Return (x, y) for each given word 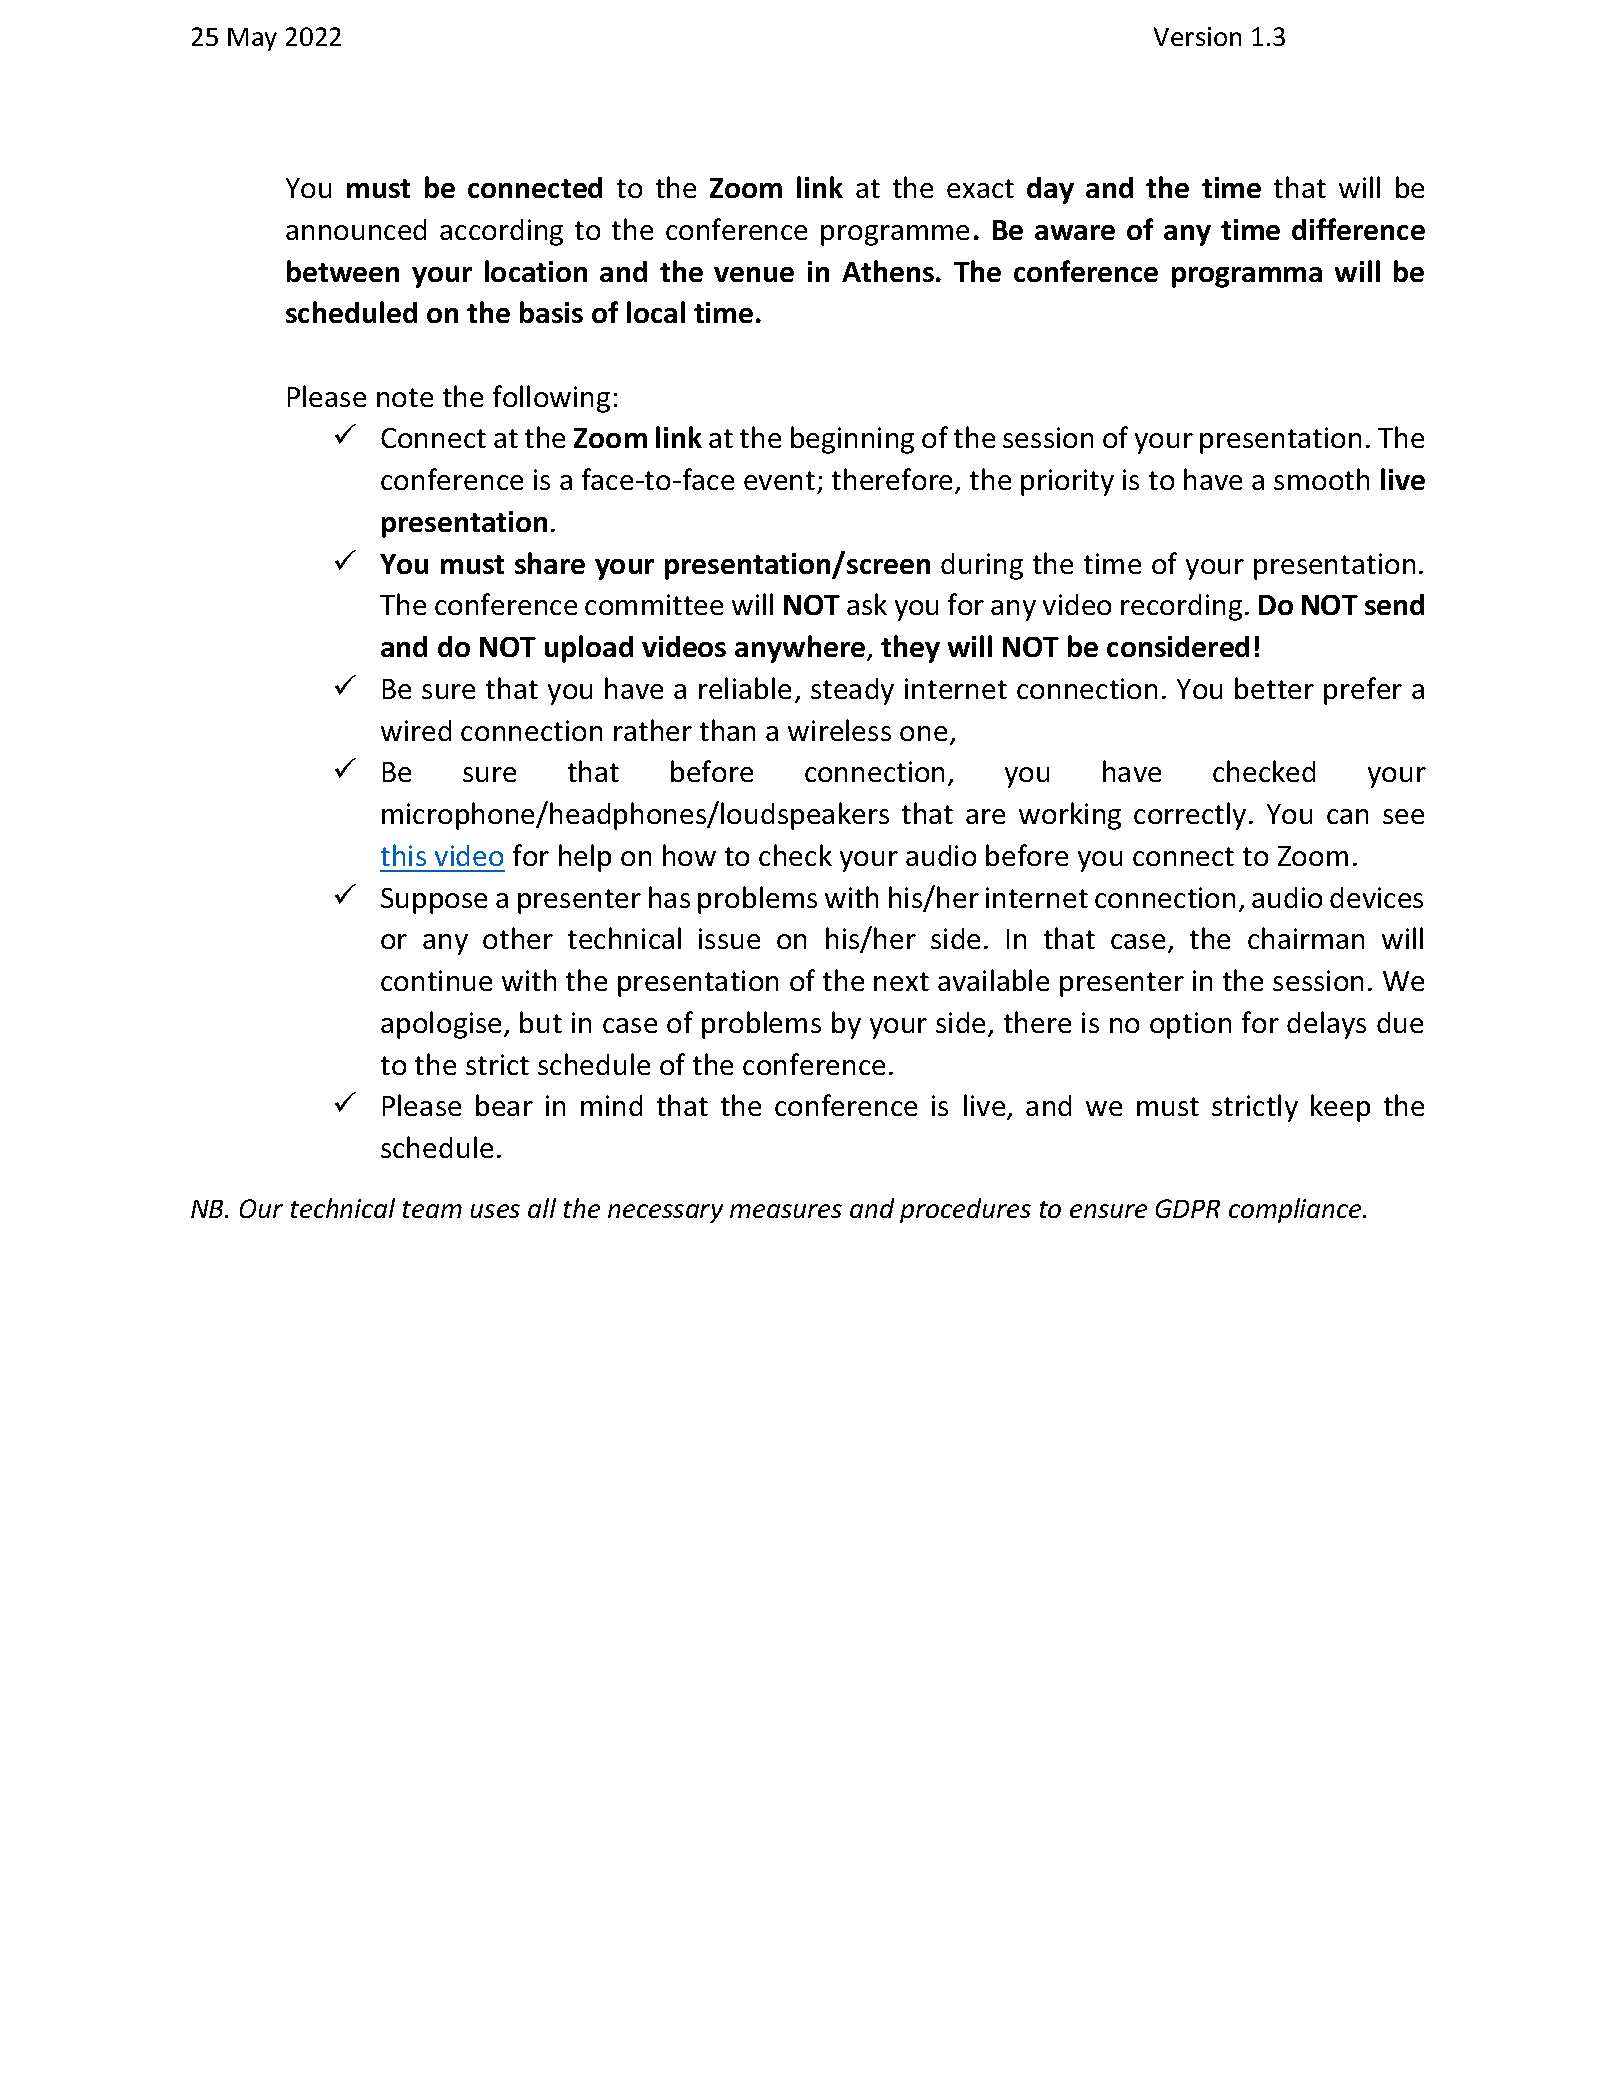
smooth (1321, 479)
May (252, 39)
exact (980, 188)
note (405, 397)
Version (1197, 36)
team (432, 1209)
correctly (1190, 816)
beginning (852, 440)
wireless (839, 730)
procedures (965, 1210)
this (403, 855)
